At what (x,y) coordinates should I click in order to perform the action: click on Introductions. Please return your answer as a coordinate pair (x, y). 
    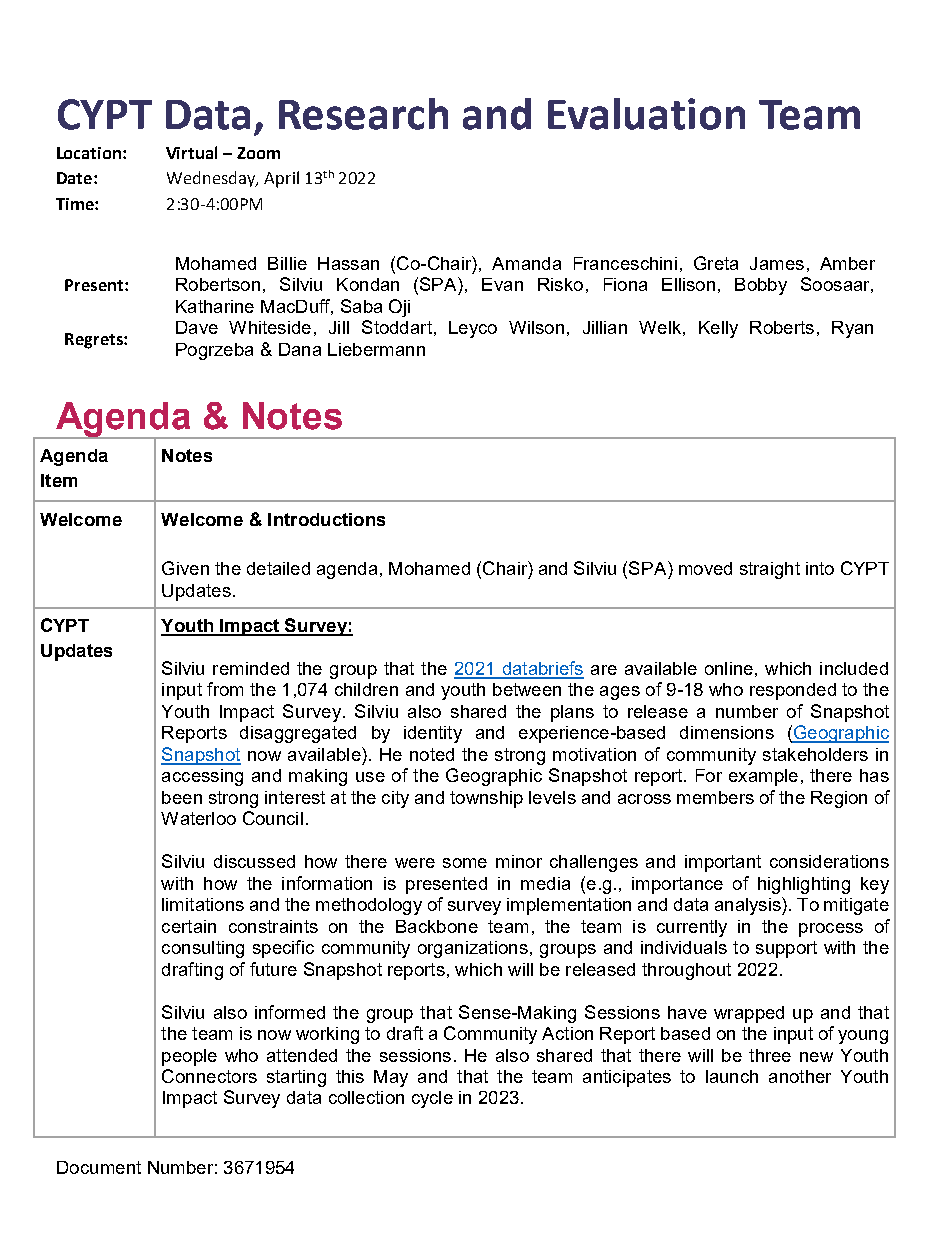
    Looking at the image, I should click on (326, 519).
